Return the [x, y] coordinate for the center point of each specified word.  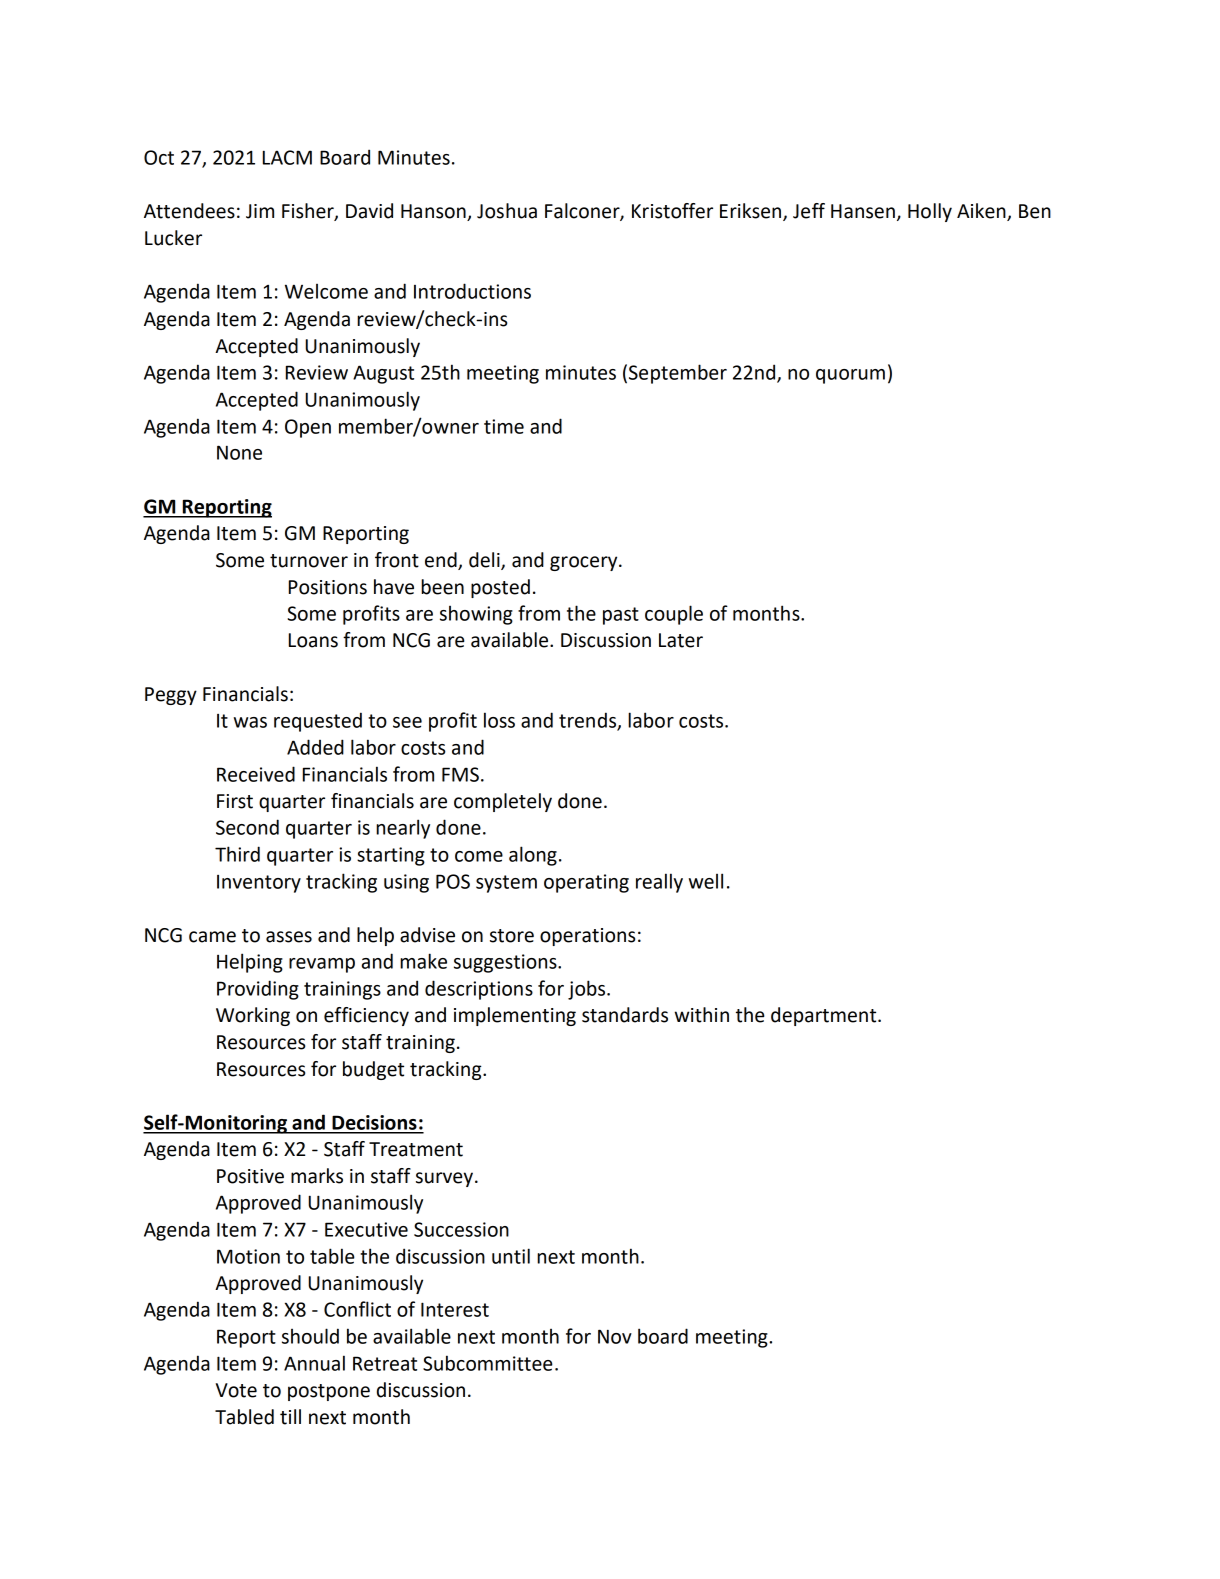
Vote [236, 1390]
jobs [588, 990]
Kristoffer [672, 211]
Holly [930, 212]
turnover [309, 561]
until [511, 1256]
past [621, 616]
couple [674, 615]
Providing [258, 990]
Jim [260, 211]
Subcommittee [488, 1363]
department [825, 1016]
